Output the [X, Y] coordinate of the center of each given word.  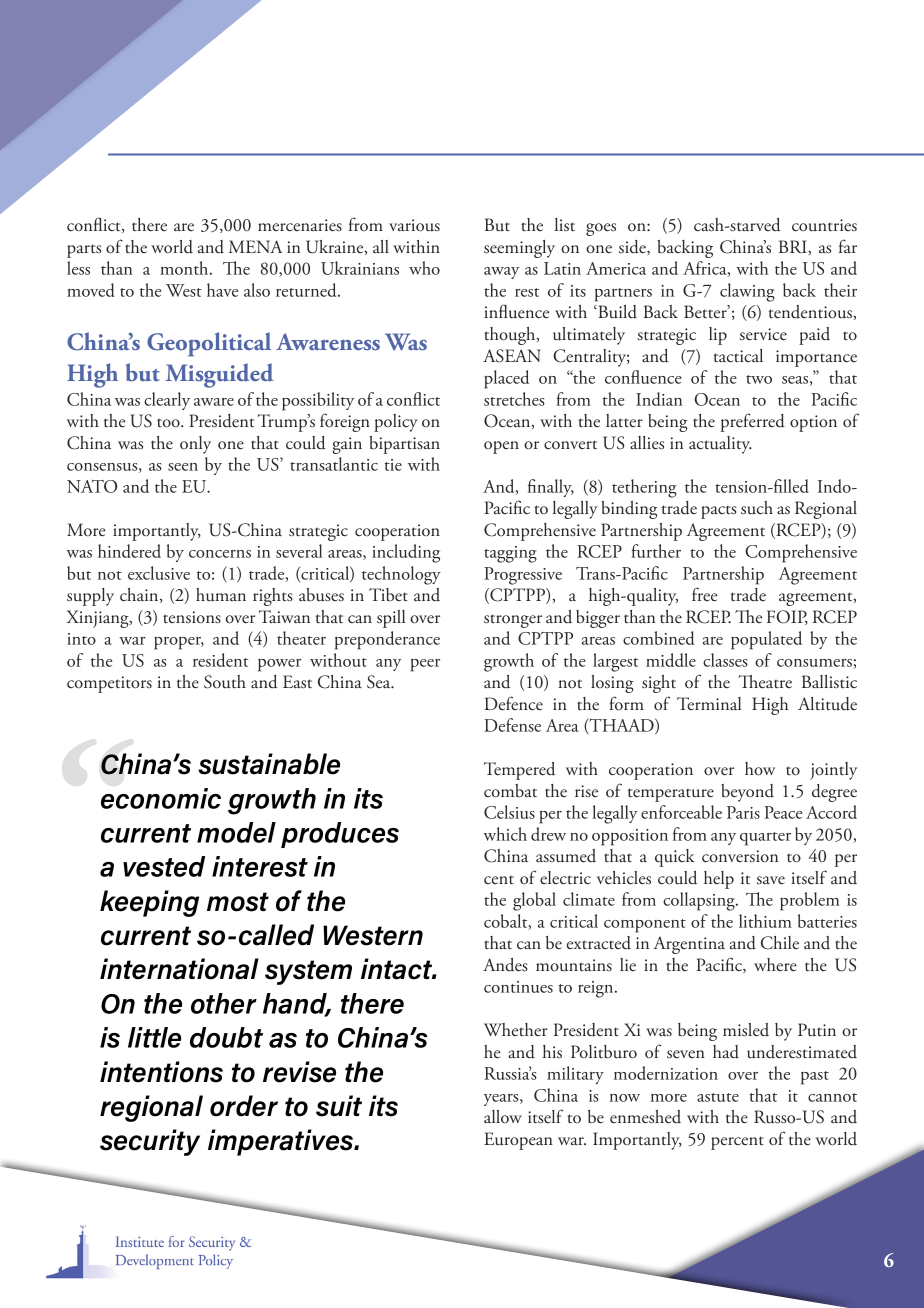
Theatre [765, 682]
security [150, 1142]
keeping [149, 903]
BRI [794, 246]
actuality [720, 445]
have [222, 290]
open [501, 447]
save [771, 880]
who [424, 268]
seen [183, 467]
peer [425, 665]
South [225, 682]
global [534, 901]
